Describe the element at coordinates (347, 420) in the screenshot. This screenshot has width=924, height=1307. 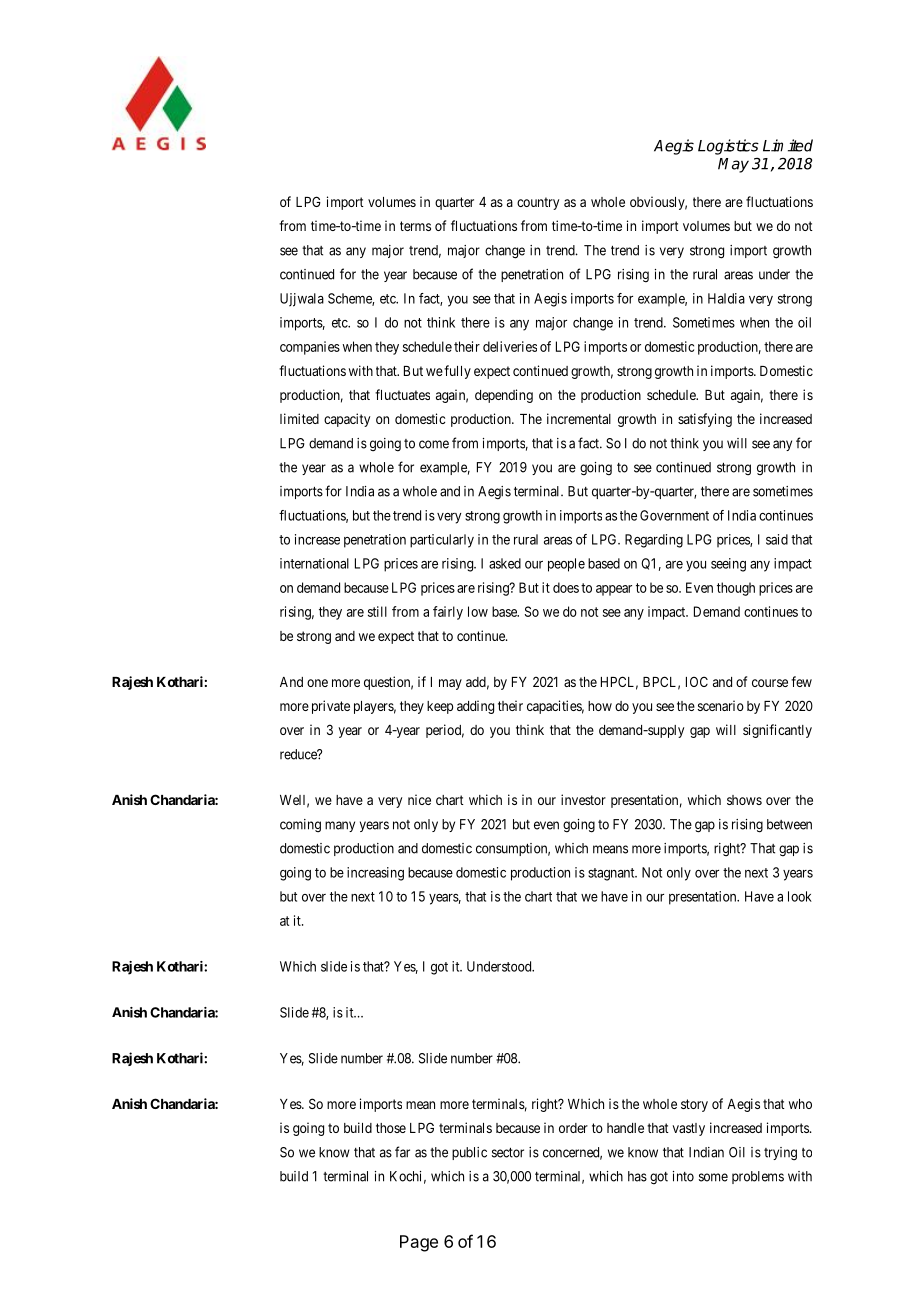
I see `capacity` at that location.
